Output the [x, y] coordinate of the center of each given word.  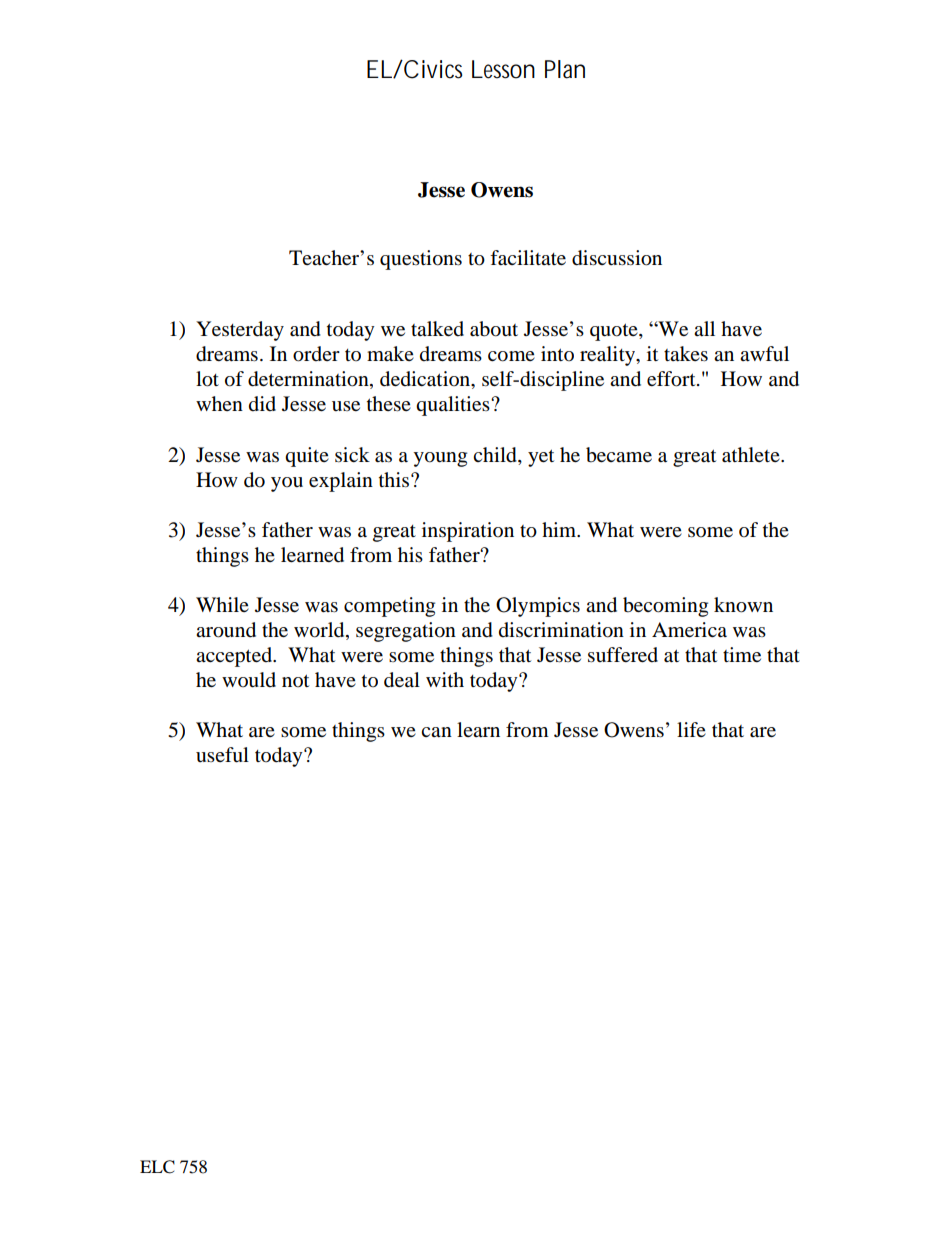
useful [222, 755]
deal [402, 680]
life [691, 729]
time [742, 654]
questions [421, 260]
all [704, 328]
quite [307, 457]
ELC [157, 1167]
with [445, 679]
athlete [752, 455]
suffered [623, 655]
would [249, 680]
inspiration [468, 532]
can [436, 732]
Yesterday [240, 331]
